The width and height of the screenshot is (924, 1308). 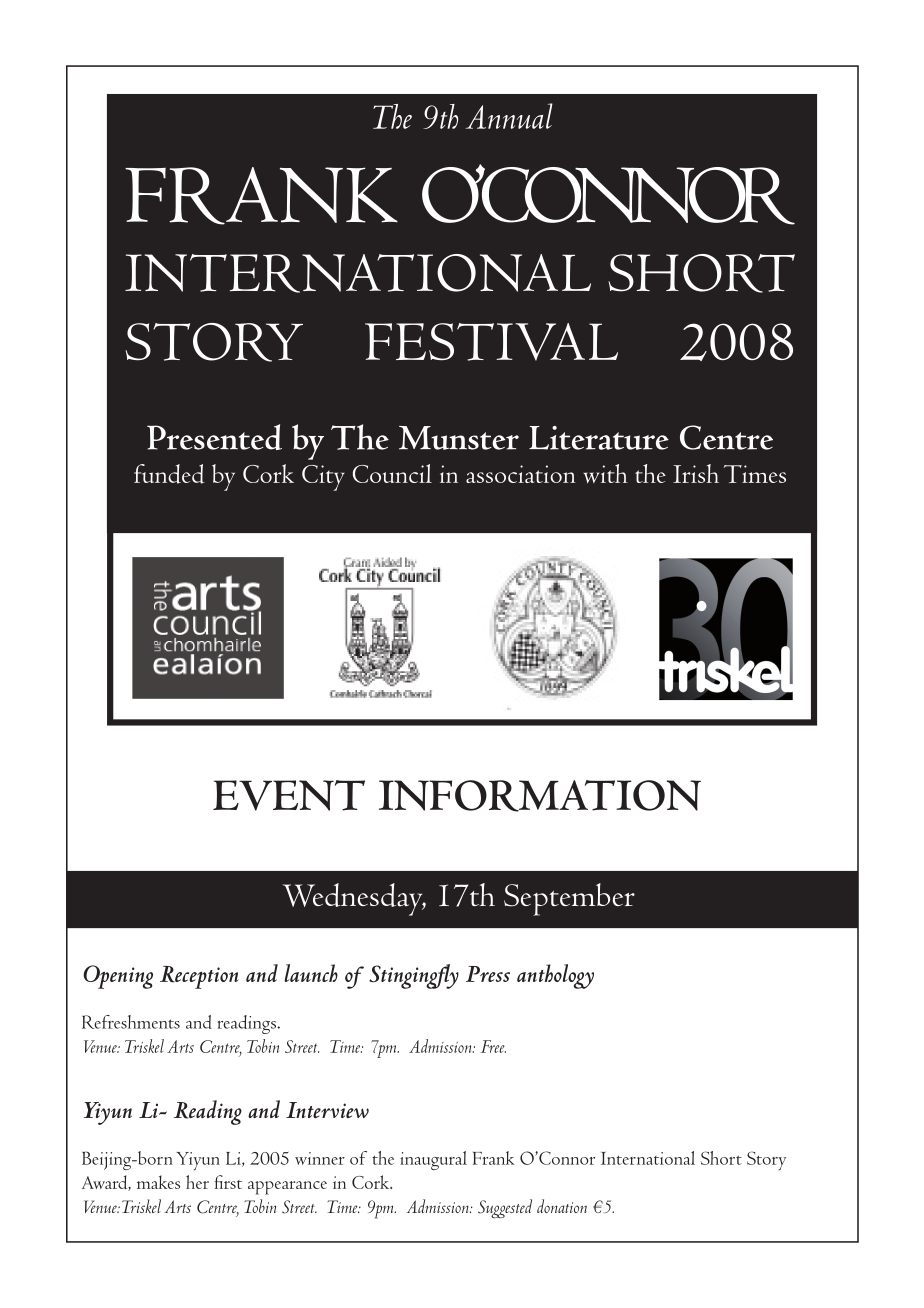 I want to click on Annual, so click(x=509, y=116).
